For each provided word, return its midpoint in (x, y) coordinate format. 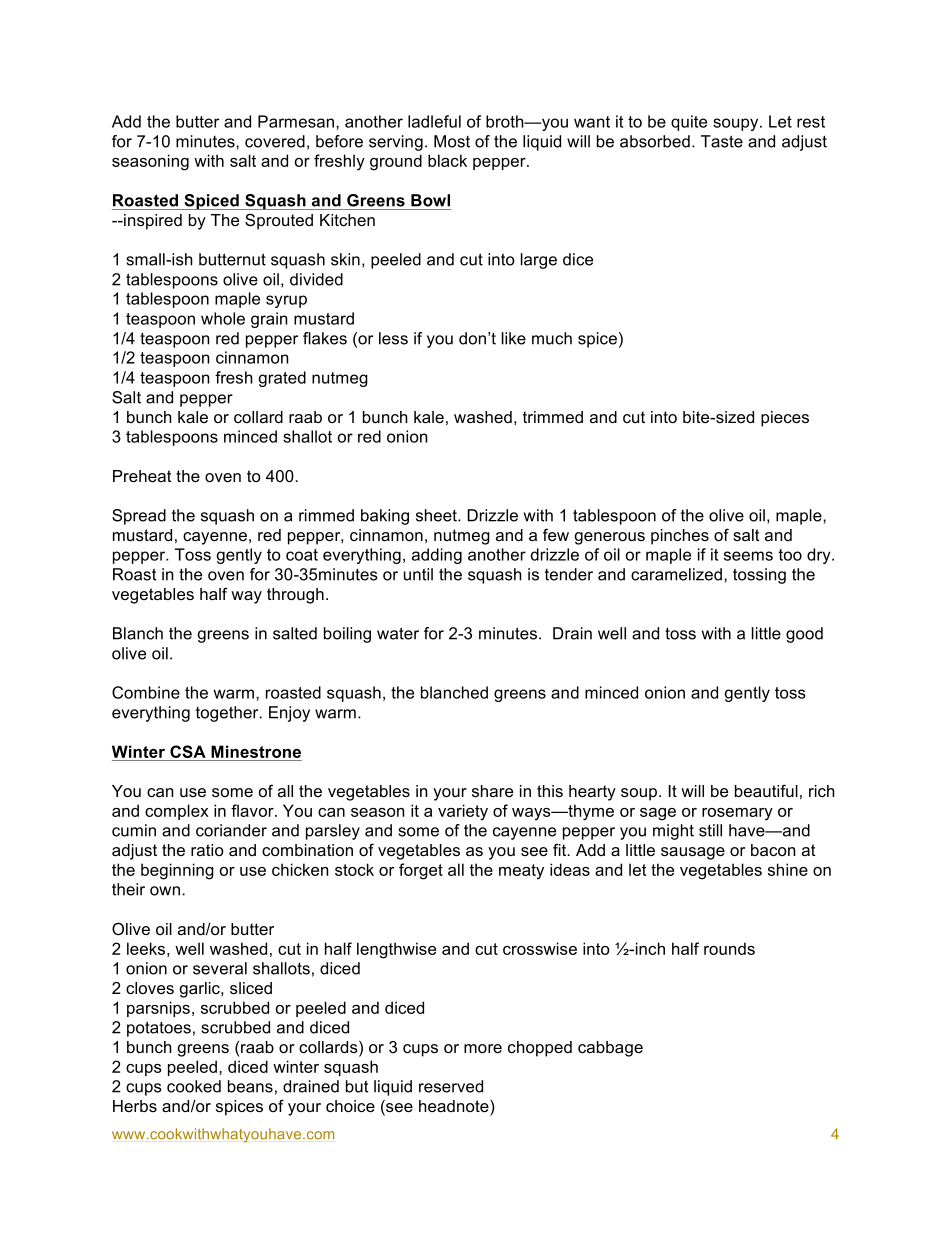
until (418, 574)
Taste (722, 141)
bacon (773, 850)
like (514, 338)
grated (282, 379)
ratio (207, 850)
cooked (194, 1086)
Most (452, 141)
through (295, 596)
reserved (451, 1086)
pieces (785, 419)
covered (275, 141)
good (804, 635)
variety (463, 812)
